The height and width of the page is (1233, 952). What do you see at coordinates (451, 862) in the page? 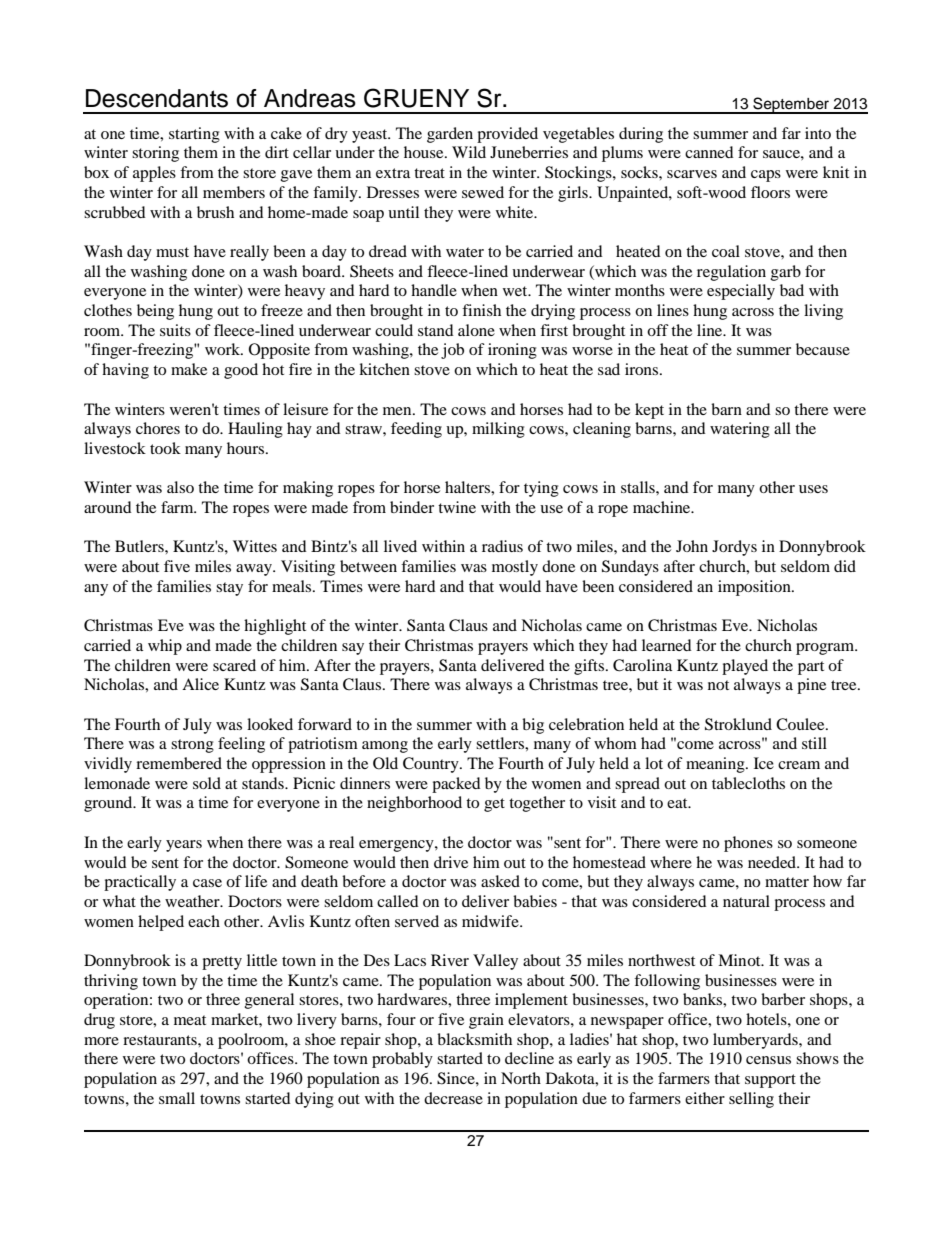
I see `drive` at bounding box center [451, 862].
